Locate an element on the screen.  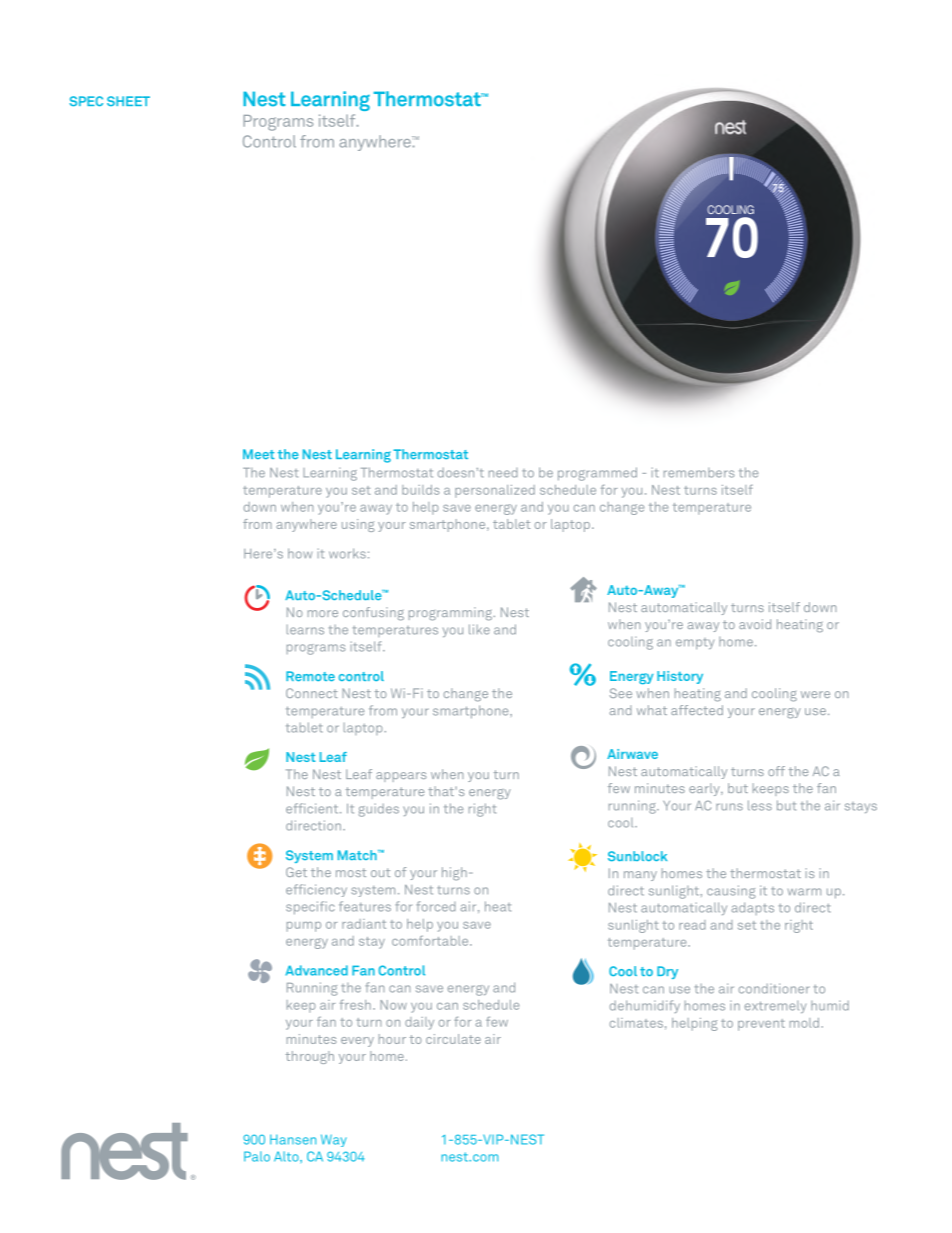
like is located at coordinates (479, 629).
